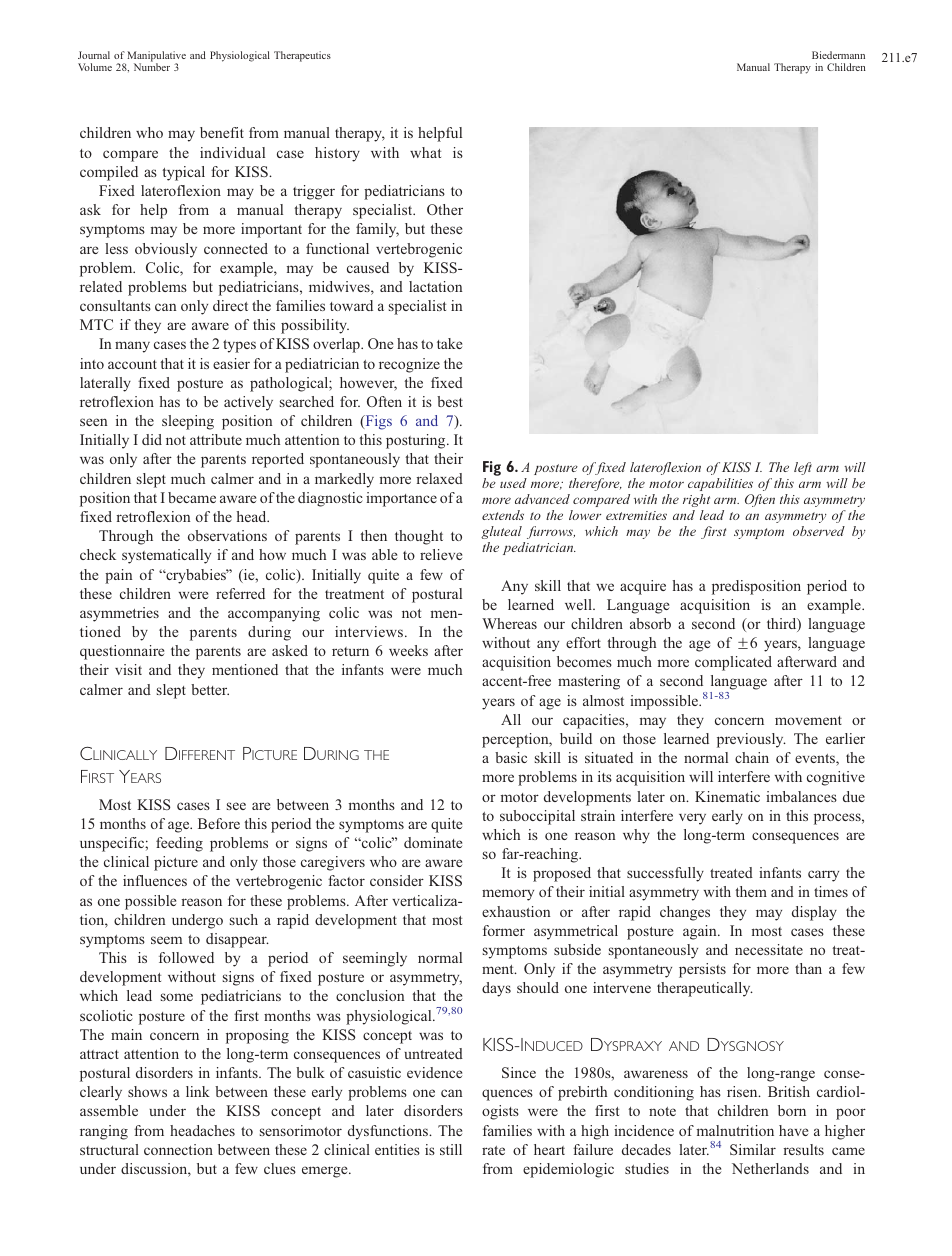 Image resolution: width=952 pixels, height=1256 pixels. I want to click on rate, so click(493, 1150).
